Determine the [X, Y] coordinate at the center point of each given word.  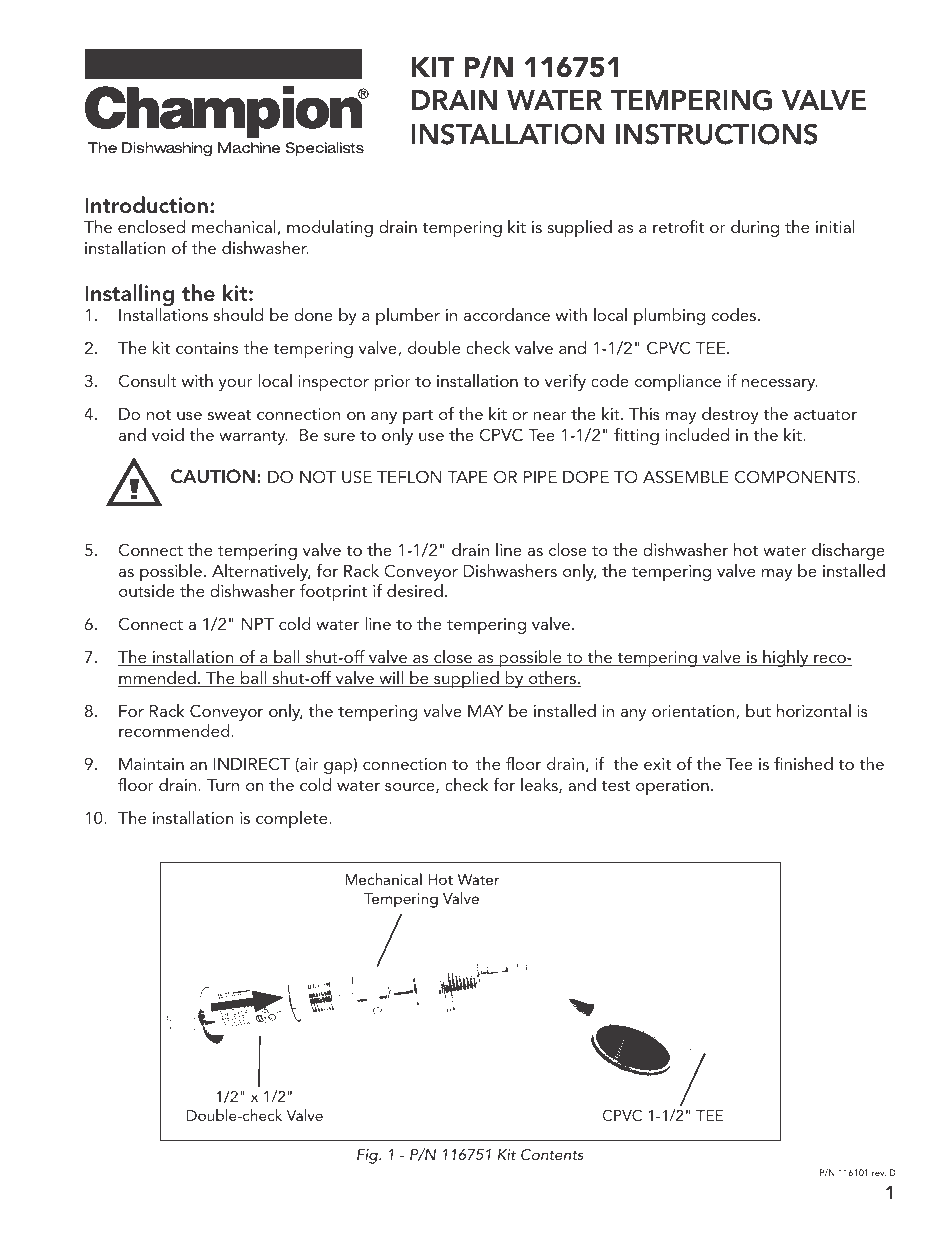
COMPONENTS [795, 477]
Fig [368, 1156]
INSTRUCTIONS [717, 134]
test [615, 785]
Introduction [146, 205]
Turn [223, 785]
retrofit [678, 226]
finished [803, 763]
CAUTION [213, 476]
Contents [552, 1154]
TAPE [468, 477]
